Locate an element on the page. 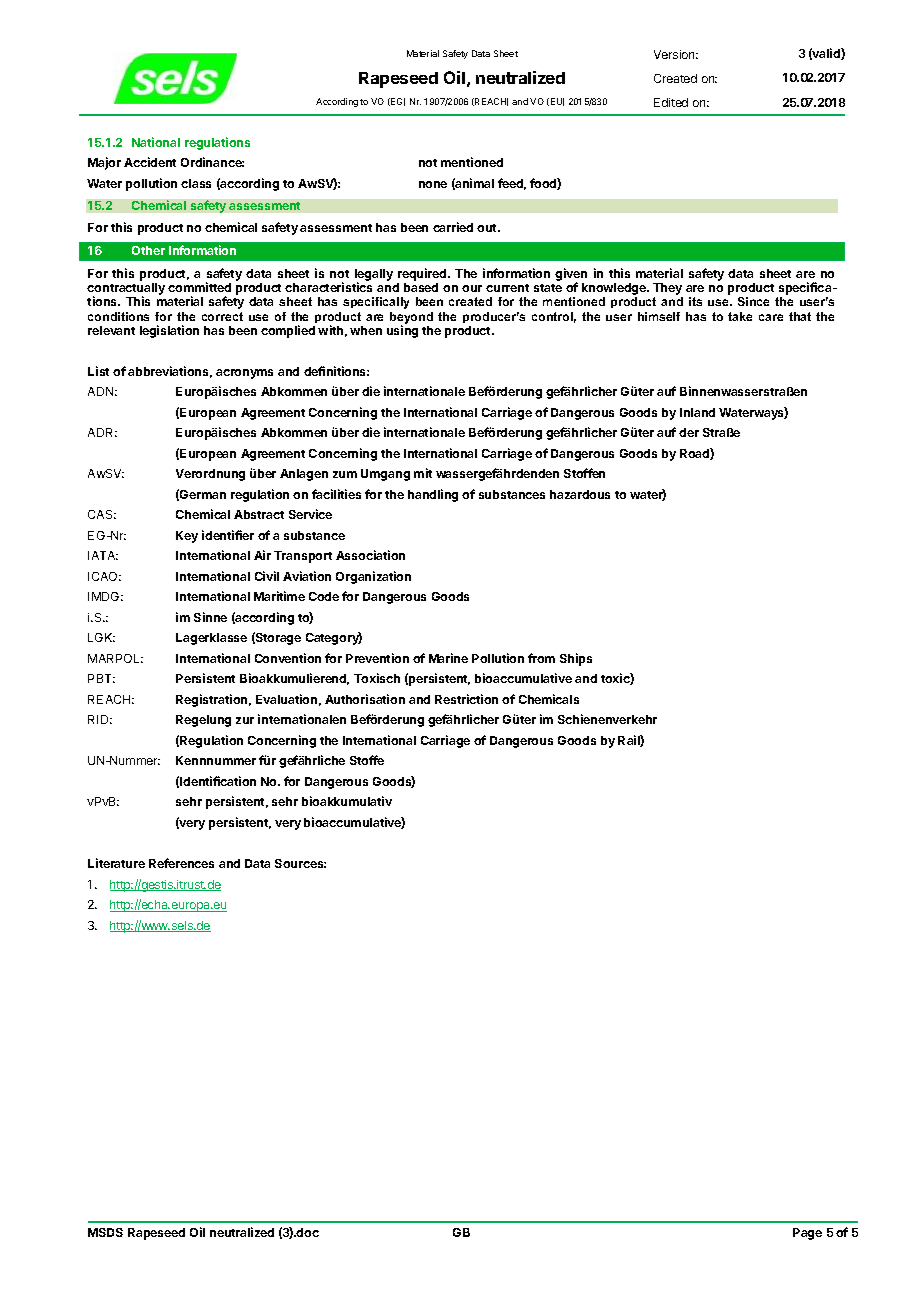  Edited is located at coordinates (671, 102).
